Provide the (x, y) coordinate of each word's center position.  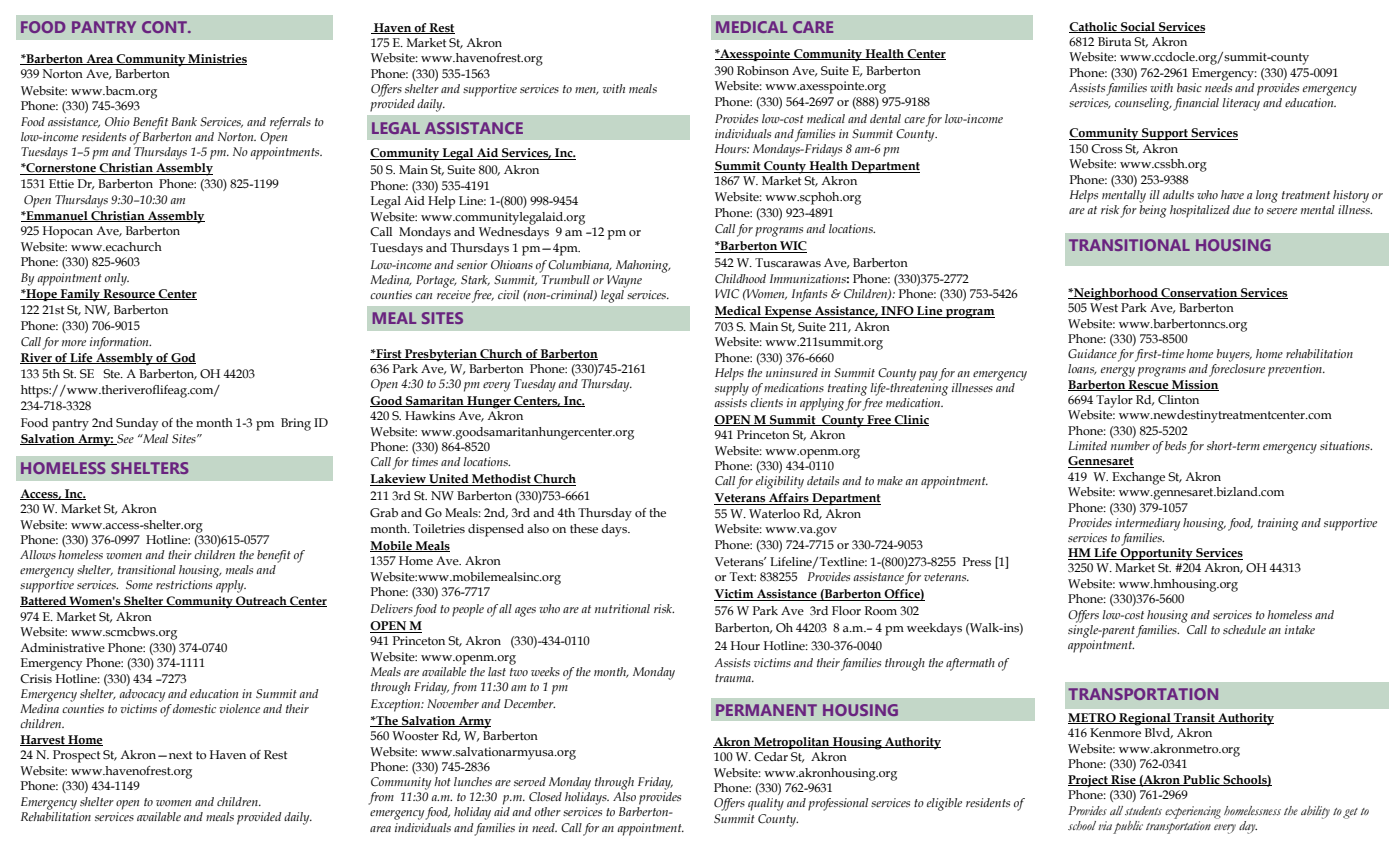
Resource (129, 294)
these (584, 529)
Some (139, 584)
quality (766, 804)
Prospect (76, 756)
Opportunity (1156, 554)
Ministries (216, 59)
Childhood (740, 279)
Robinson (763, 70)
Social (1138, 27)
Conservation (1199, 293)
